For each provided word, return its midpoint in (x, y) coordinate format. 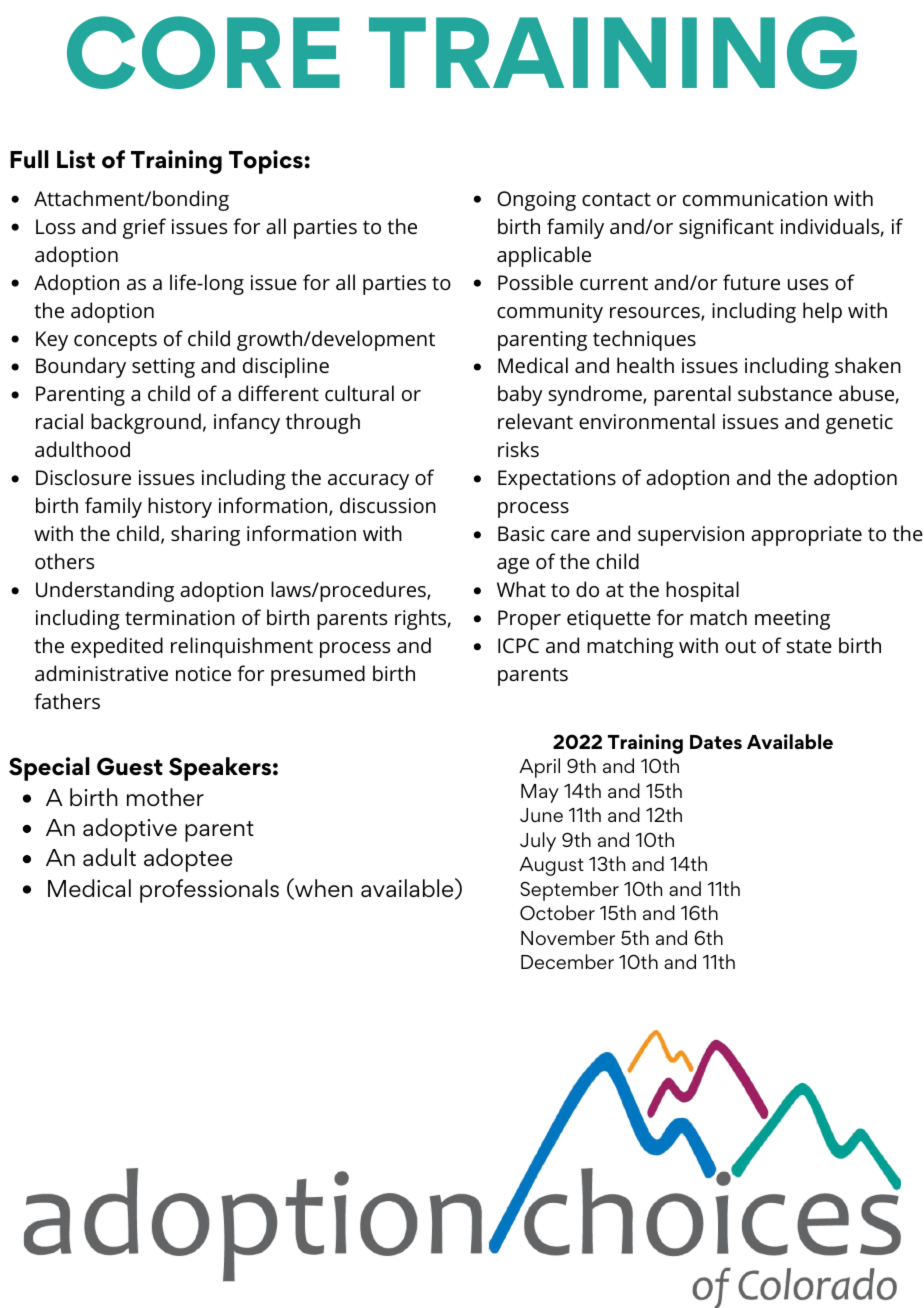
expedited (117, 647)
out (740, 646)
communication (755, 198)
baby (520, 395)
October (557, 912)
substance (785, 393)
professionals (209, 891)
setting (163, 368)
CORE (203, 52)
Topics (266, 162)
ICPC (518, 645)
